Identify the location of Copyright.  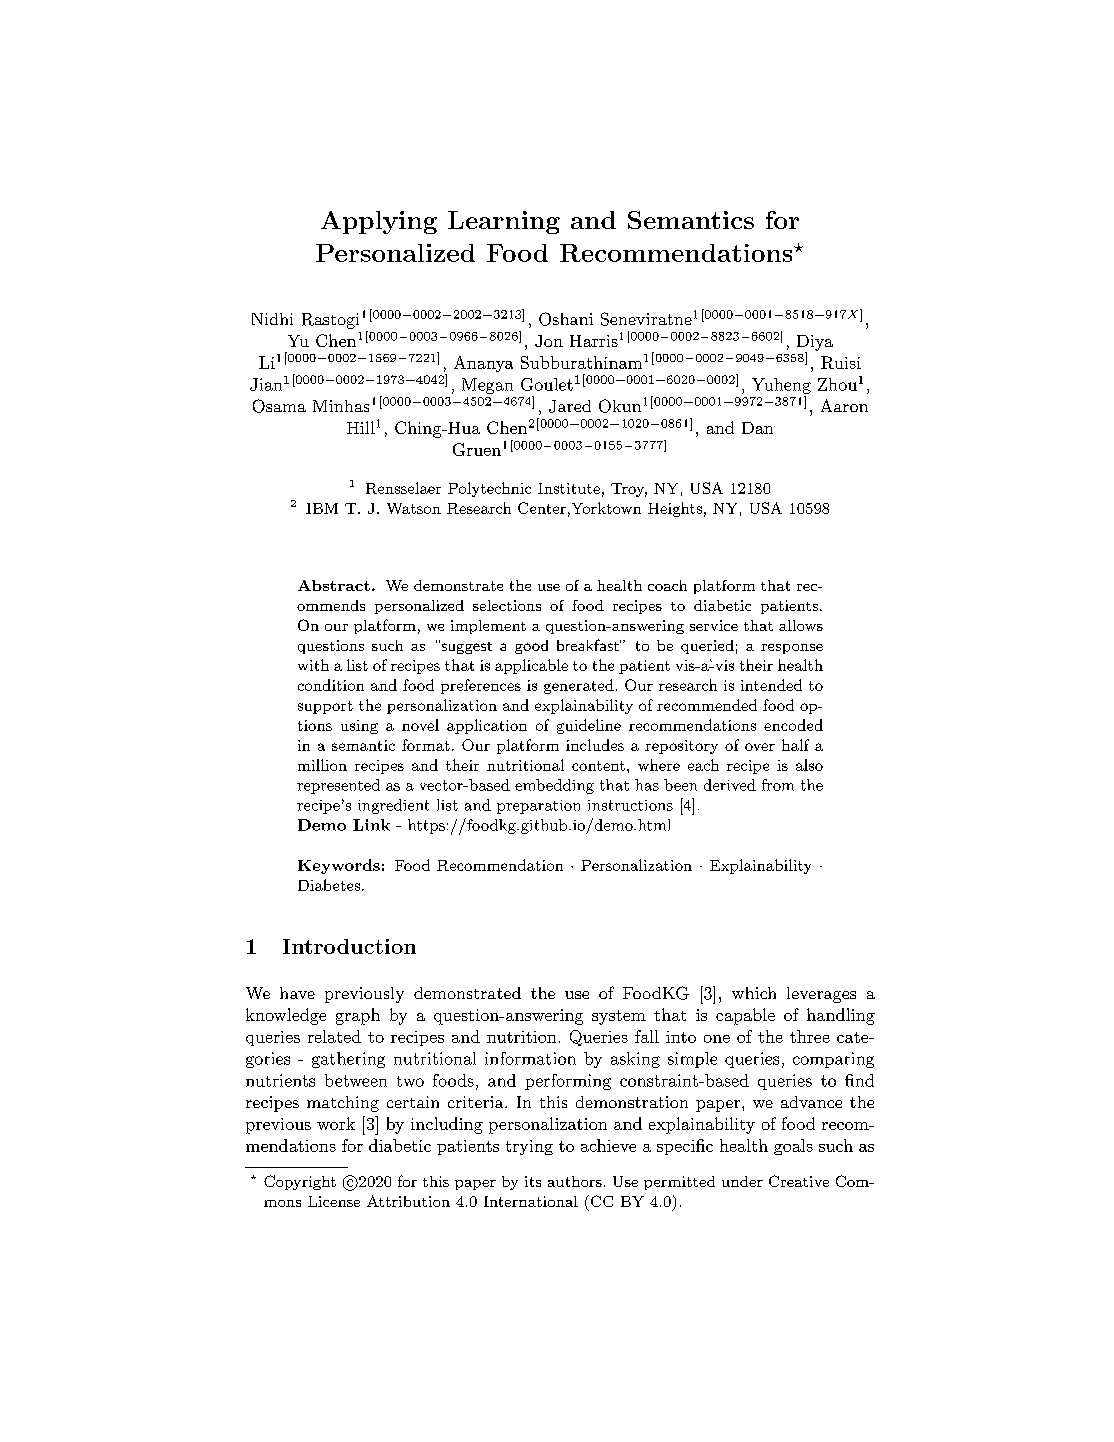
(300, 1182).
